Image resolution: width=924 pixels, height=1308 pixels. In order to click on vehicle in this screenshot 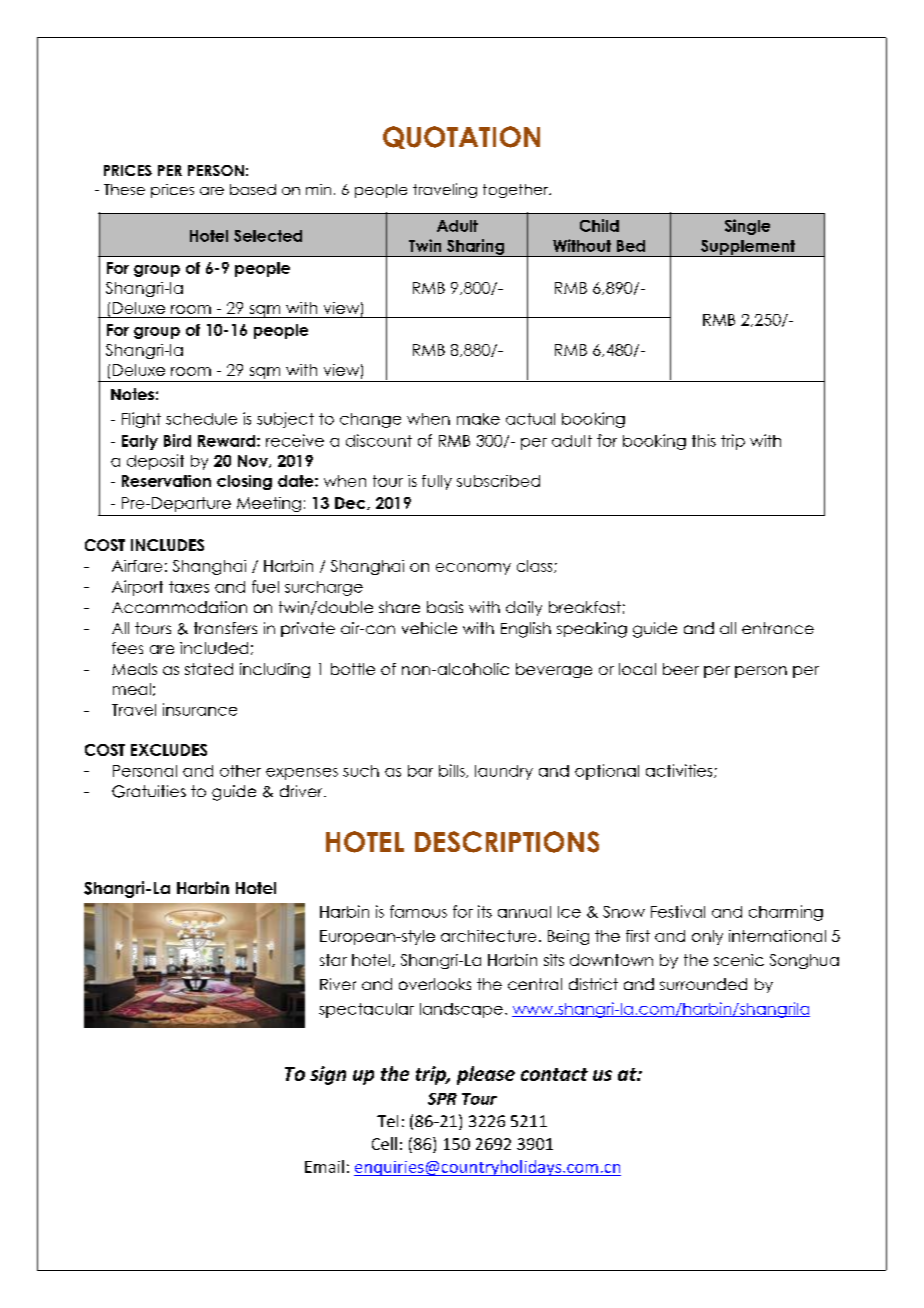, I will do `click(429, 628)`.
